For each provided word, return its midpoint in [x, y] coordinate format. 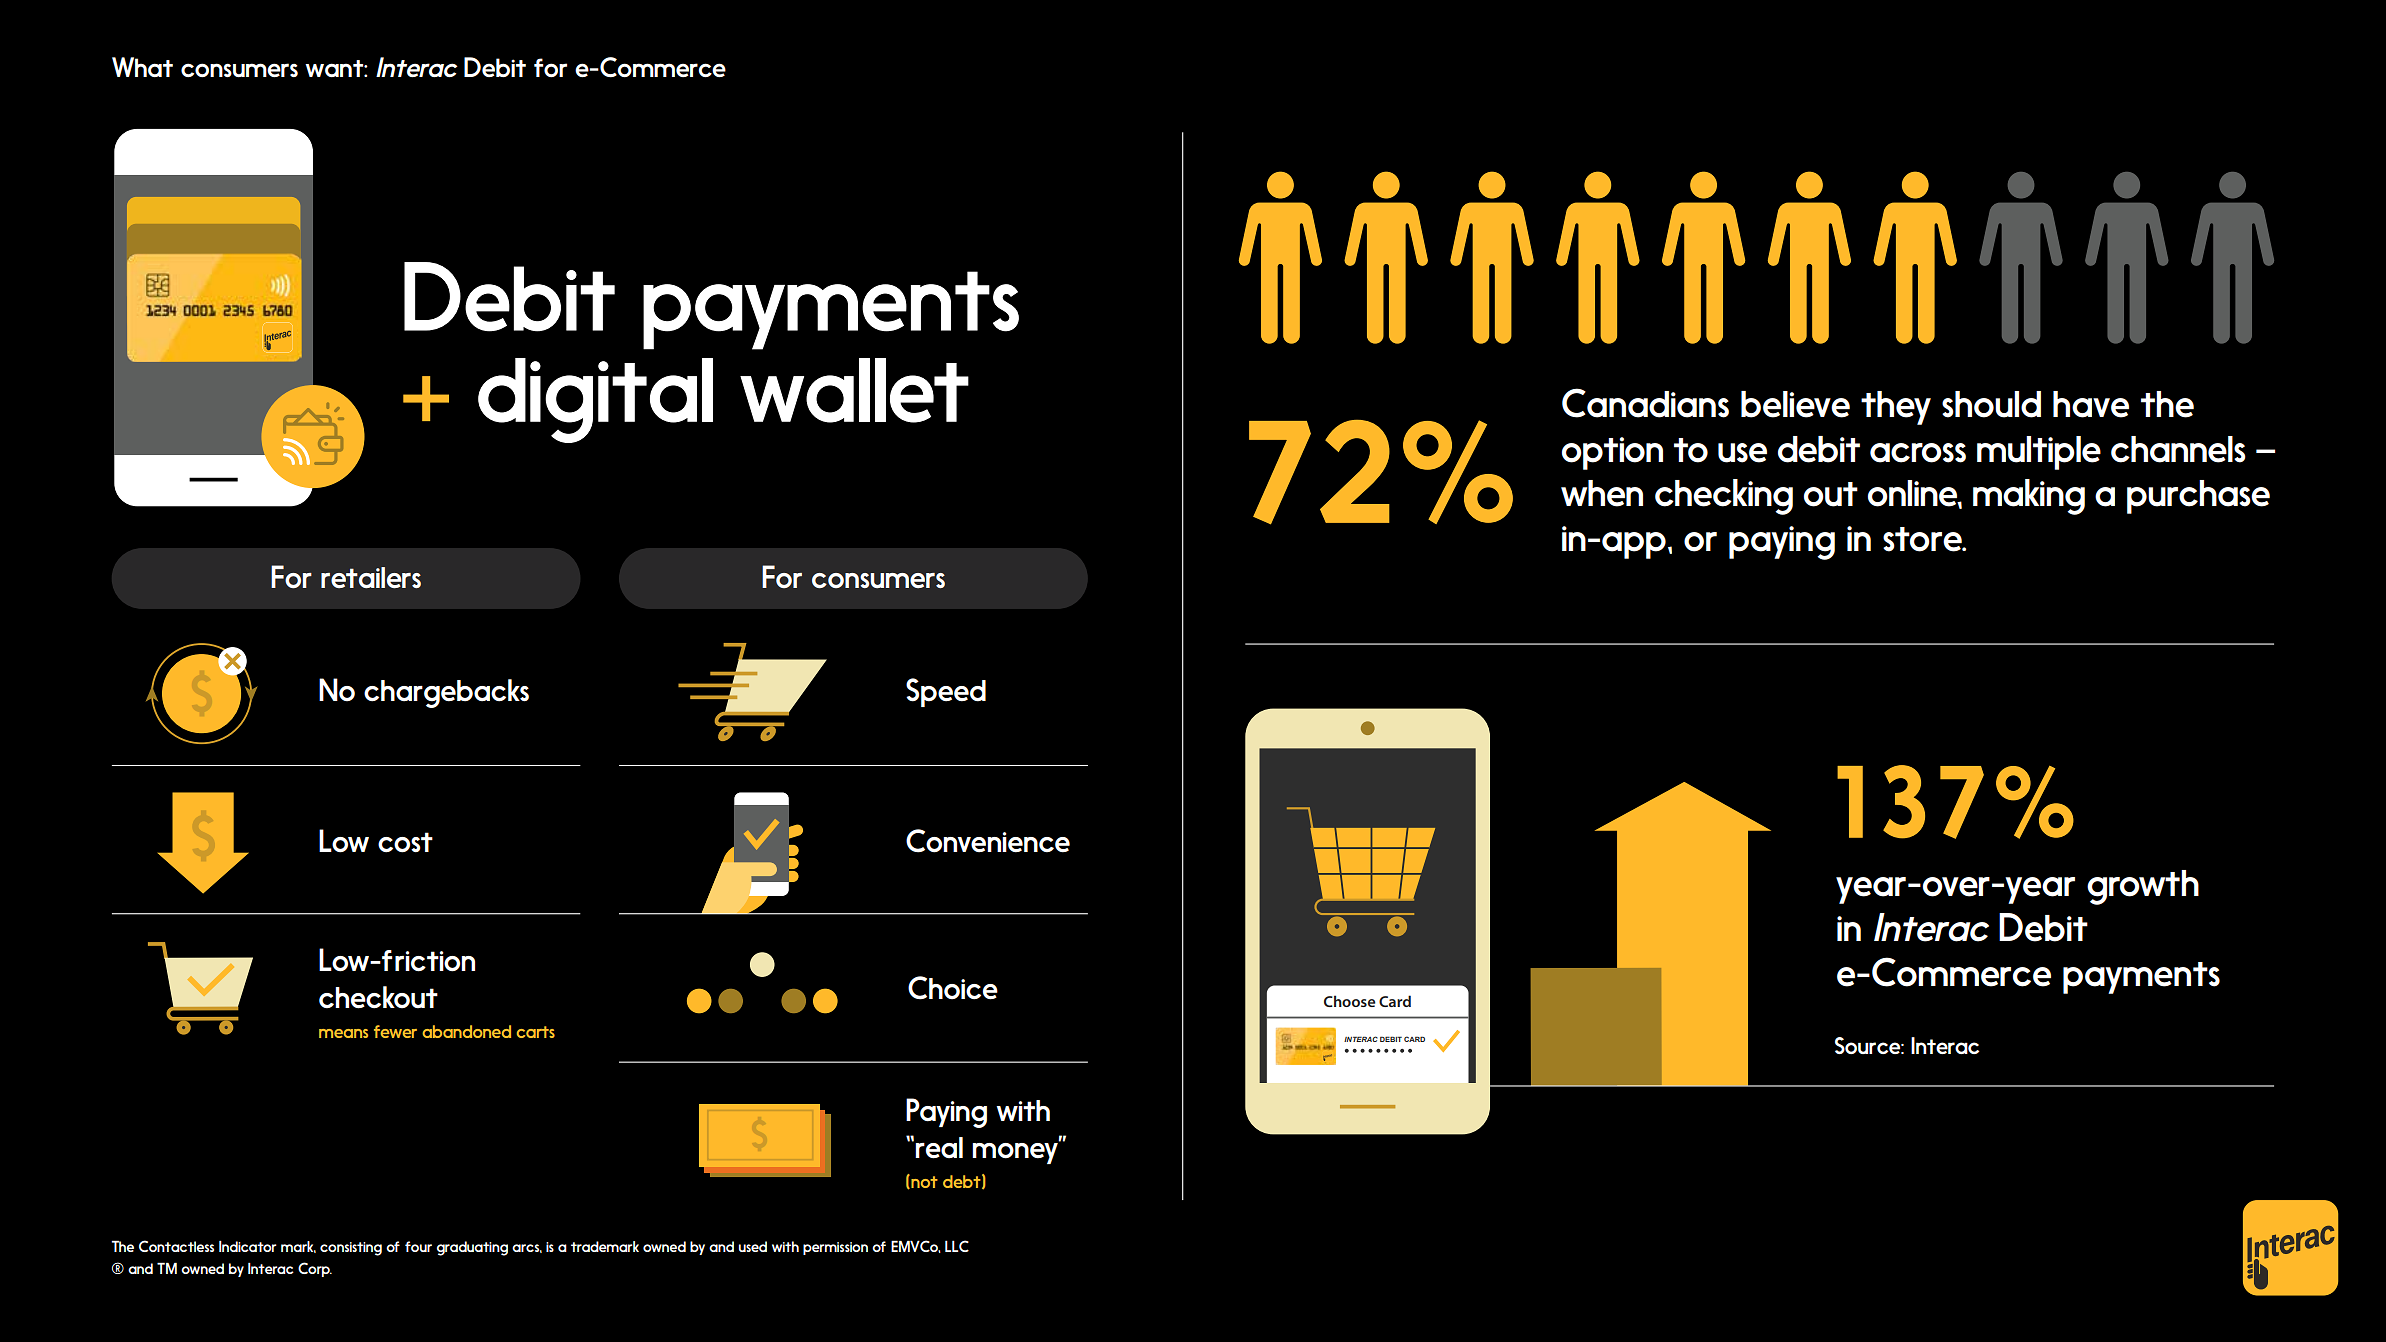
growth [2143, 887]
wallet [854, 390]
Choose [1350, 1001]
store [1923, 539]
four [418, 1246]
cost [405, 842]
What [142, 67]
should [1991, 404]
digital [595, 400]
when [1602, 493]
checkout [378, 997]
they [1896, 408]
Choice [953, 988]
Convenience [988, 841]
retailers [371, 577]
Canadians [1645, 403]
